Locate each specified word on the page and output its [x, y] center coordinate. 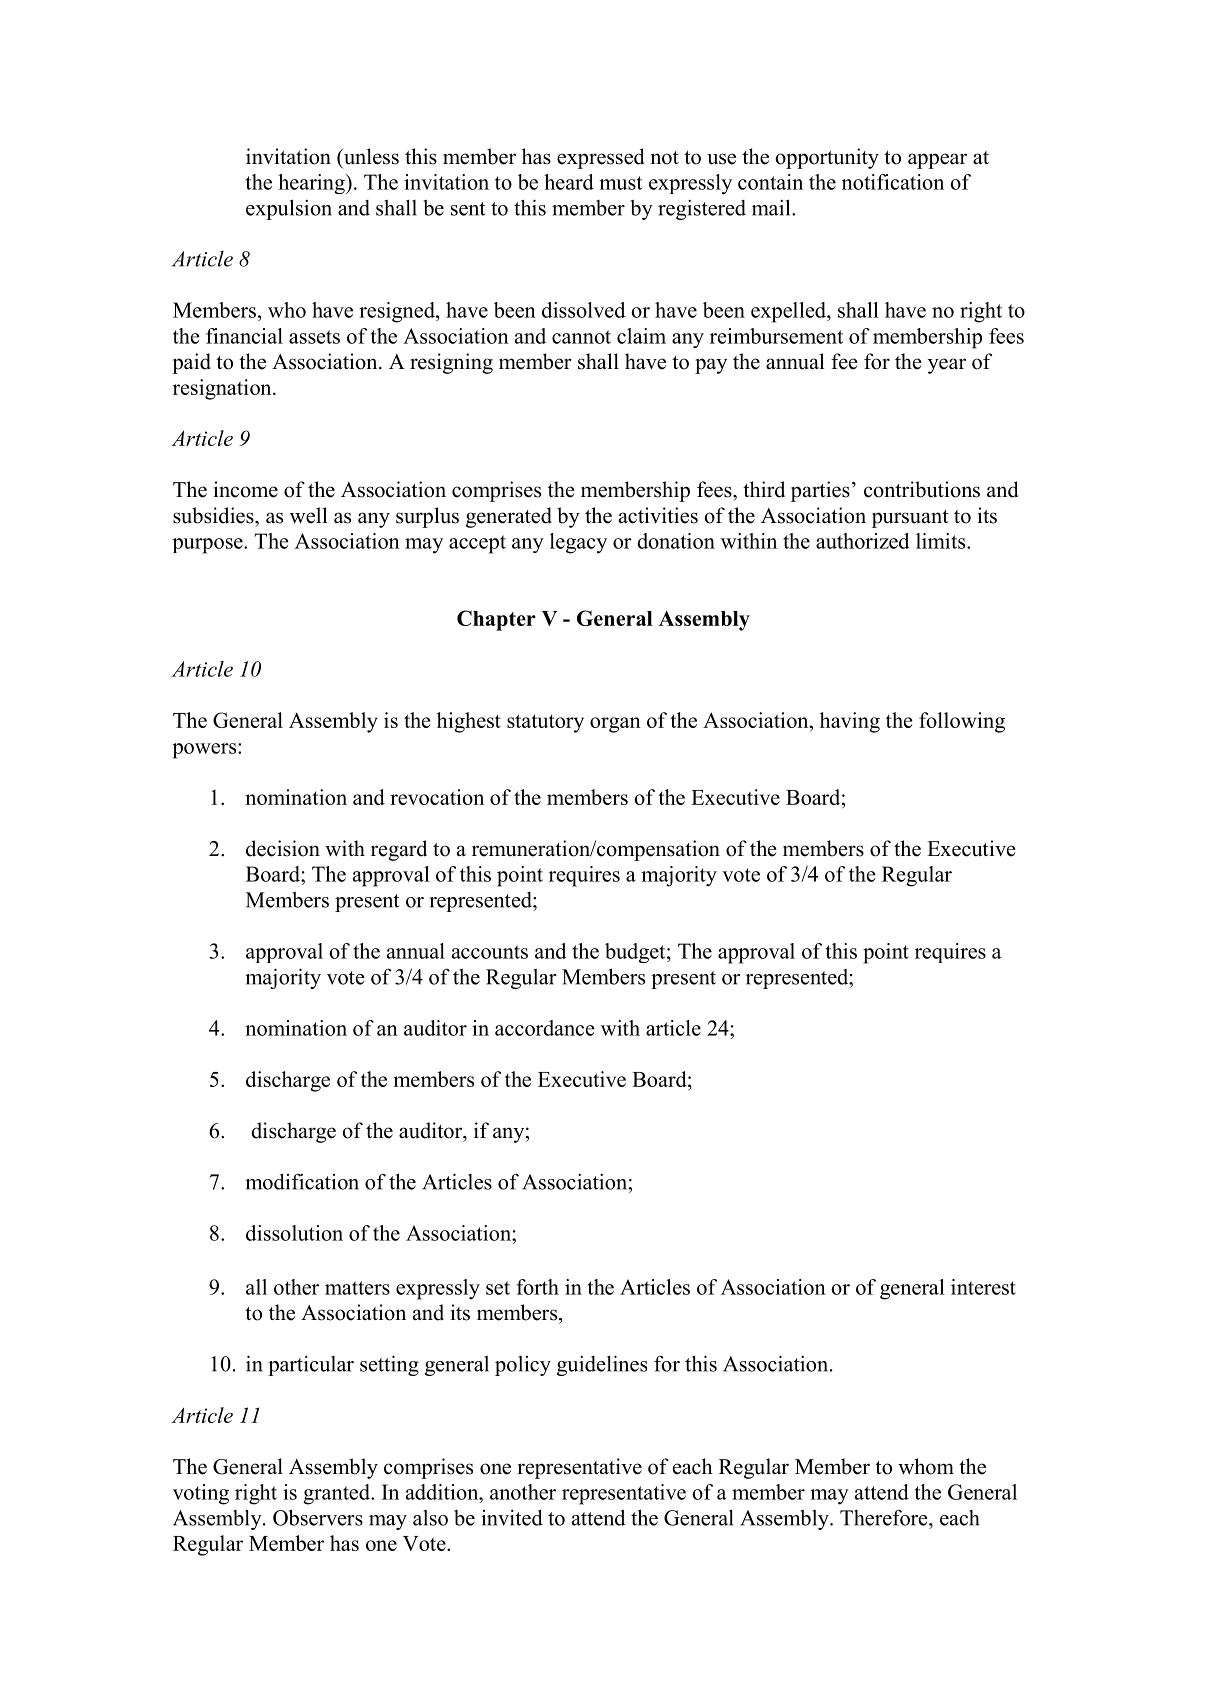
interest [983, 1287]
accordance [545, 1028]
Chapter [496, 620]
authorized [863, 541]
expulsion [289, 209]
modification [302, 1181]
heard [569, 182]
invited [512, 1517]
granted [337, 1494]
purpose [208, 546]
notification [893, 182]
